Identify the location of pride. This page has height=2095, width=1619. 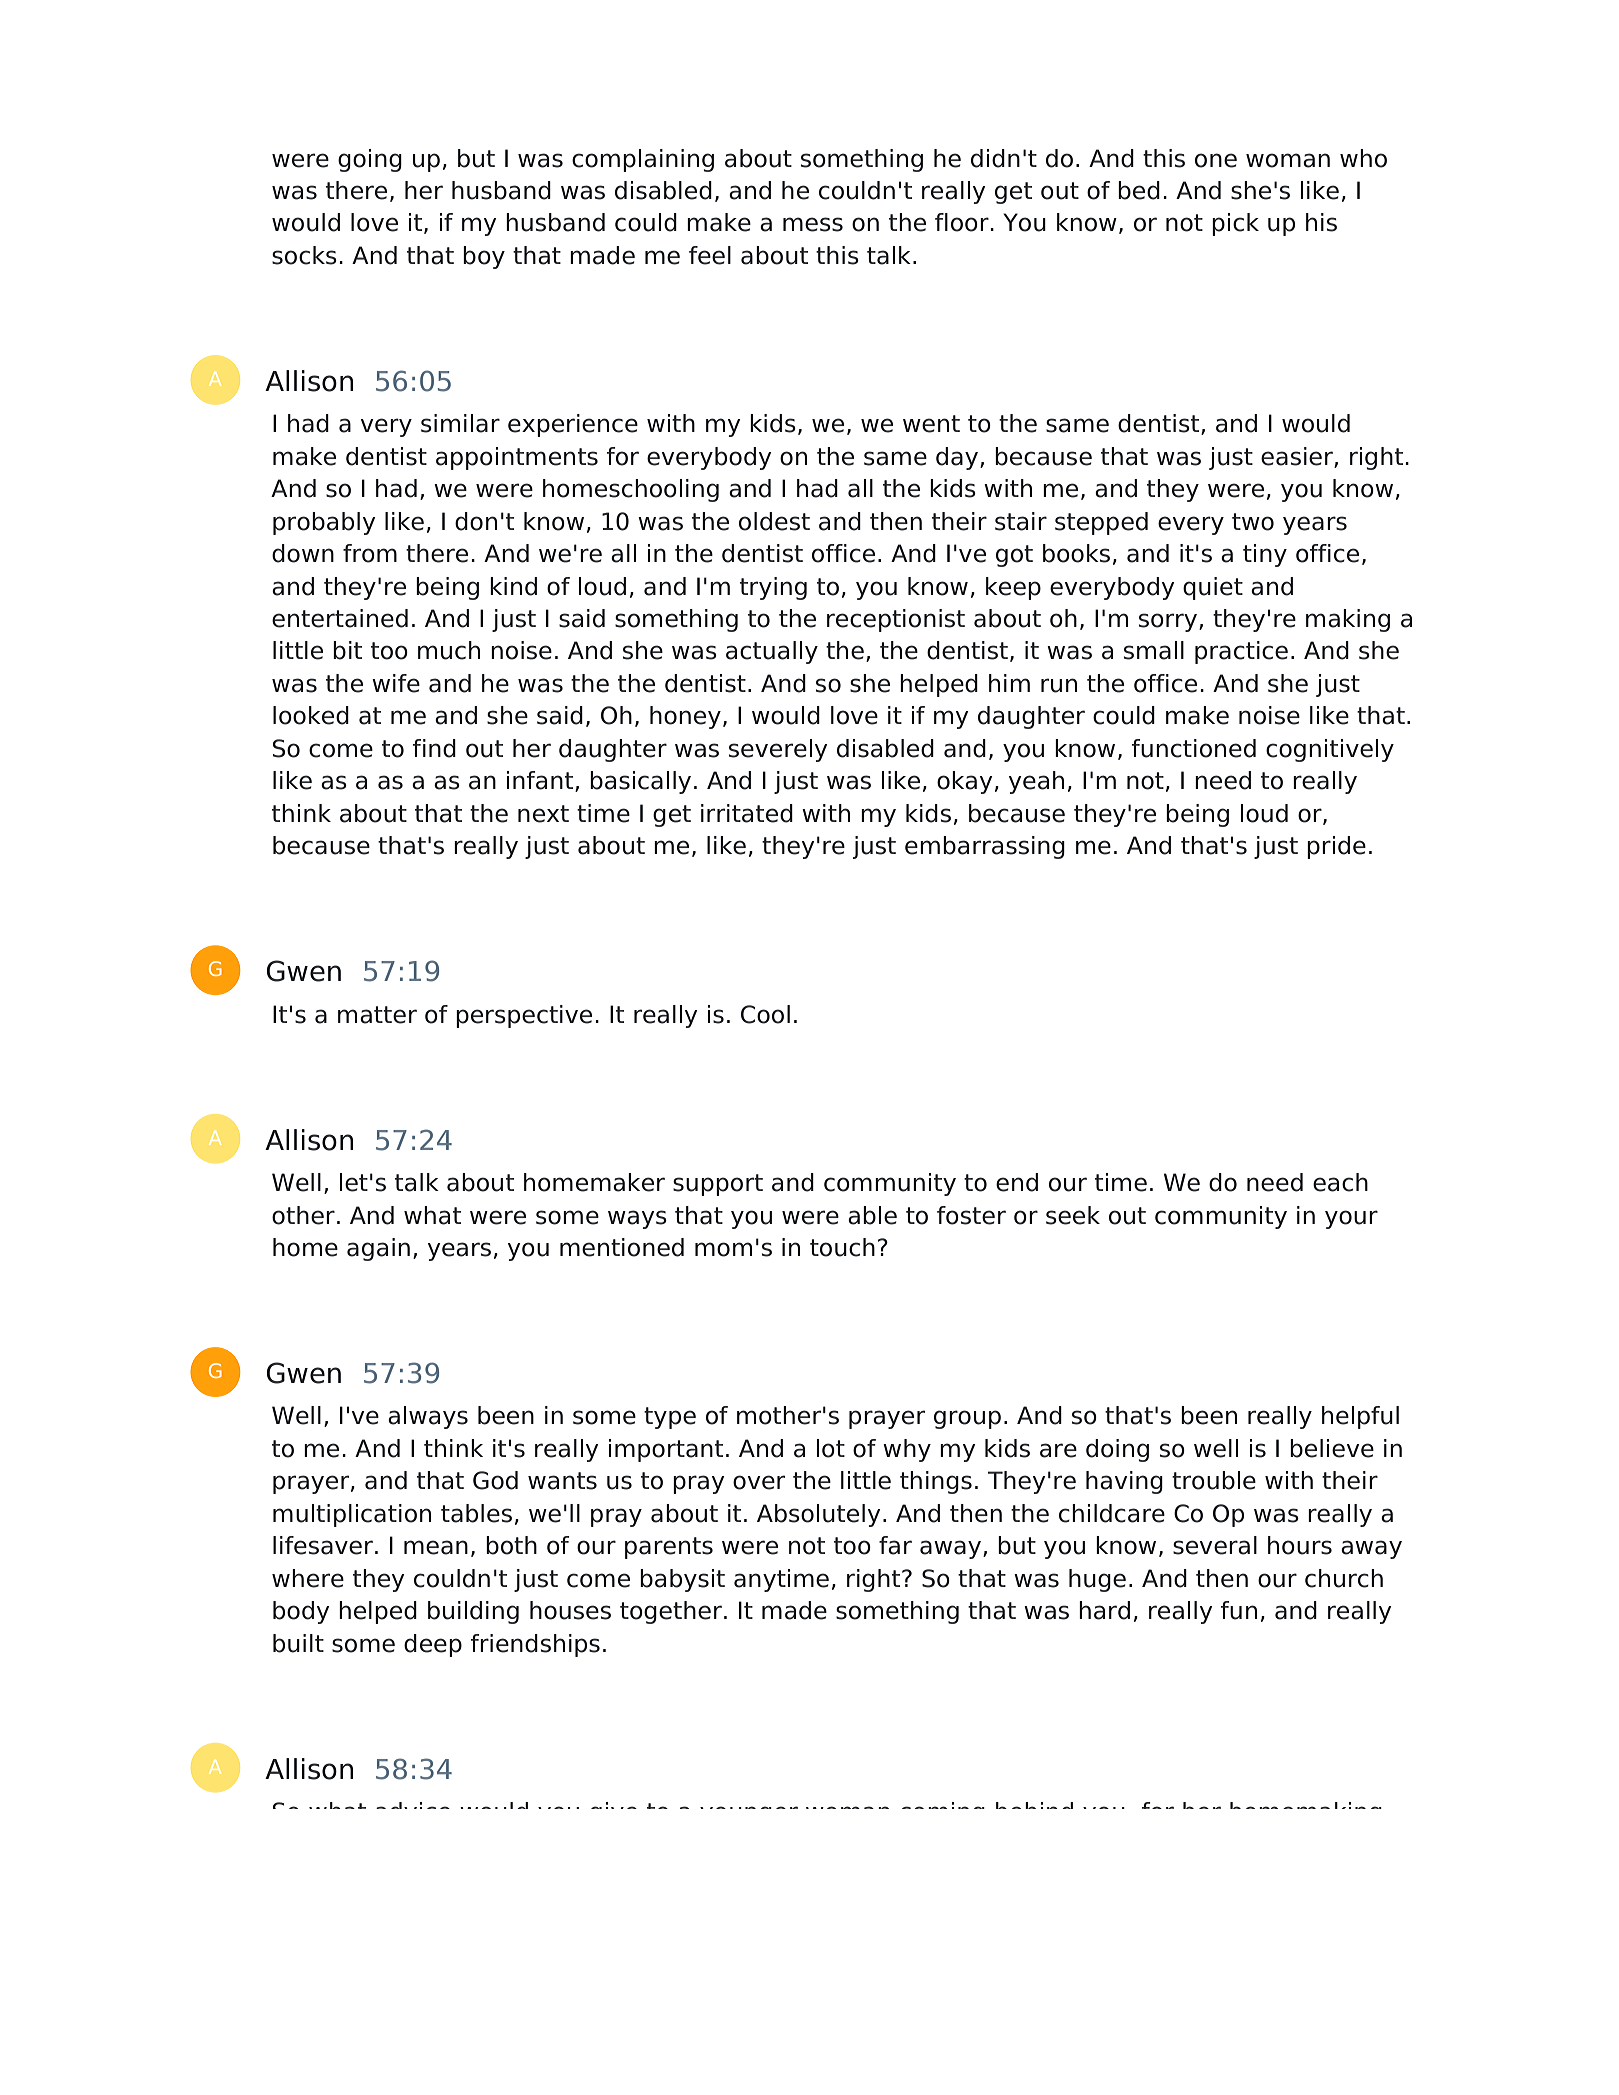
(1336, 847).
